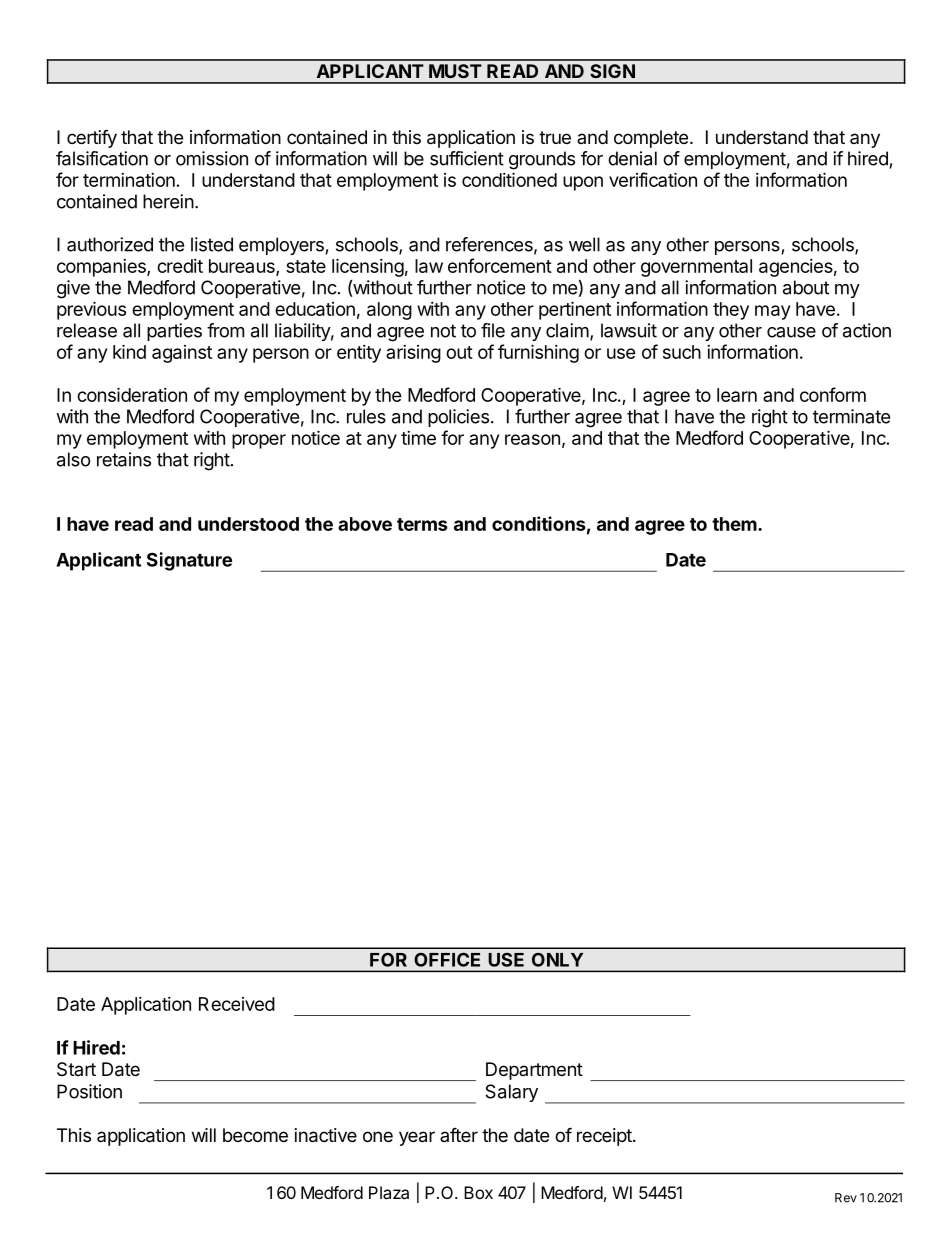 This document has height=1233, width=952. I want to click on verification, so click(653, 179).
